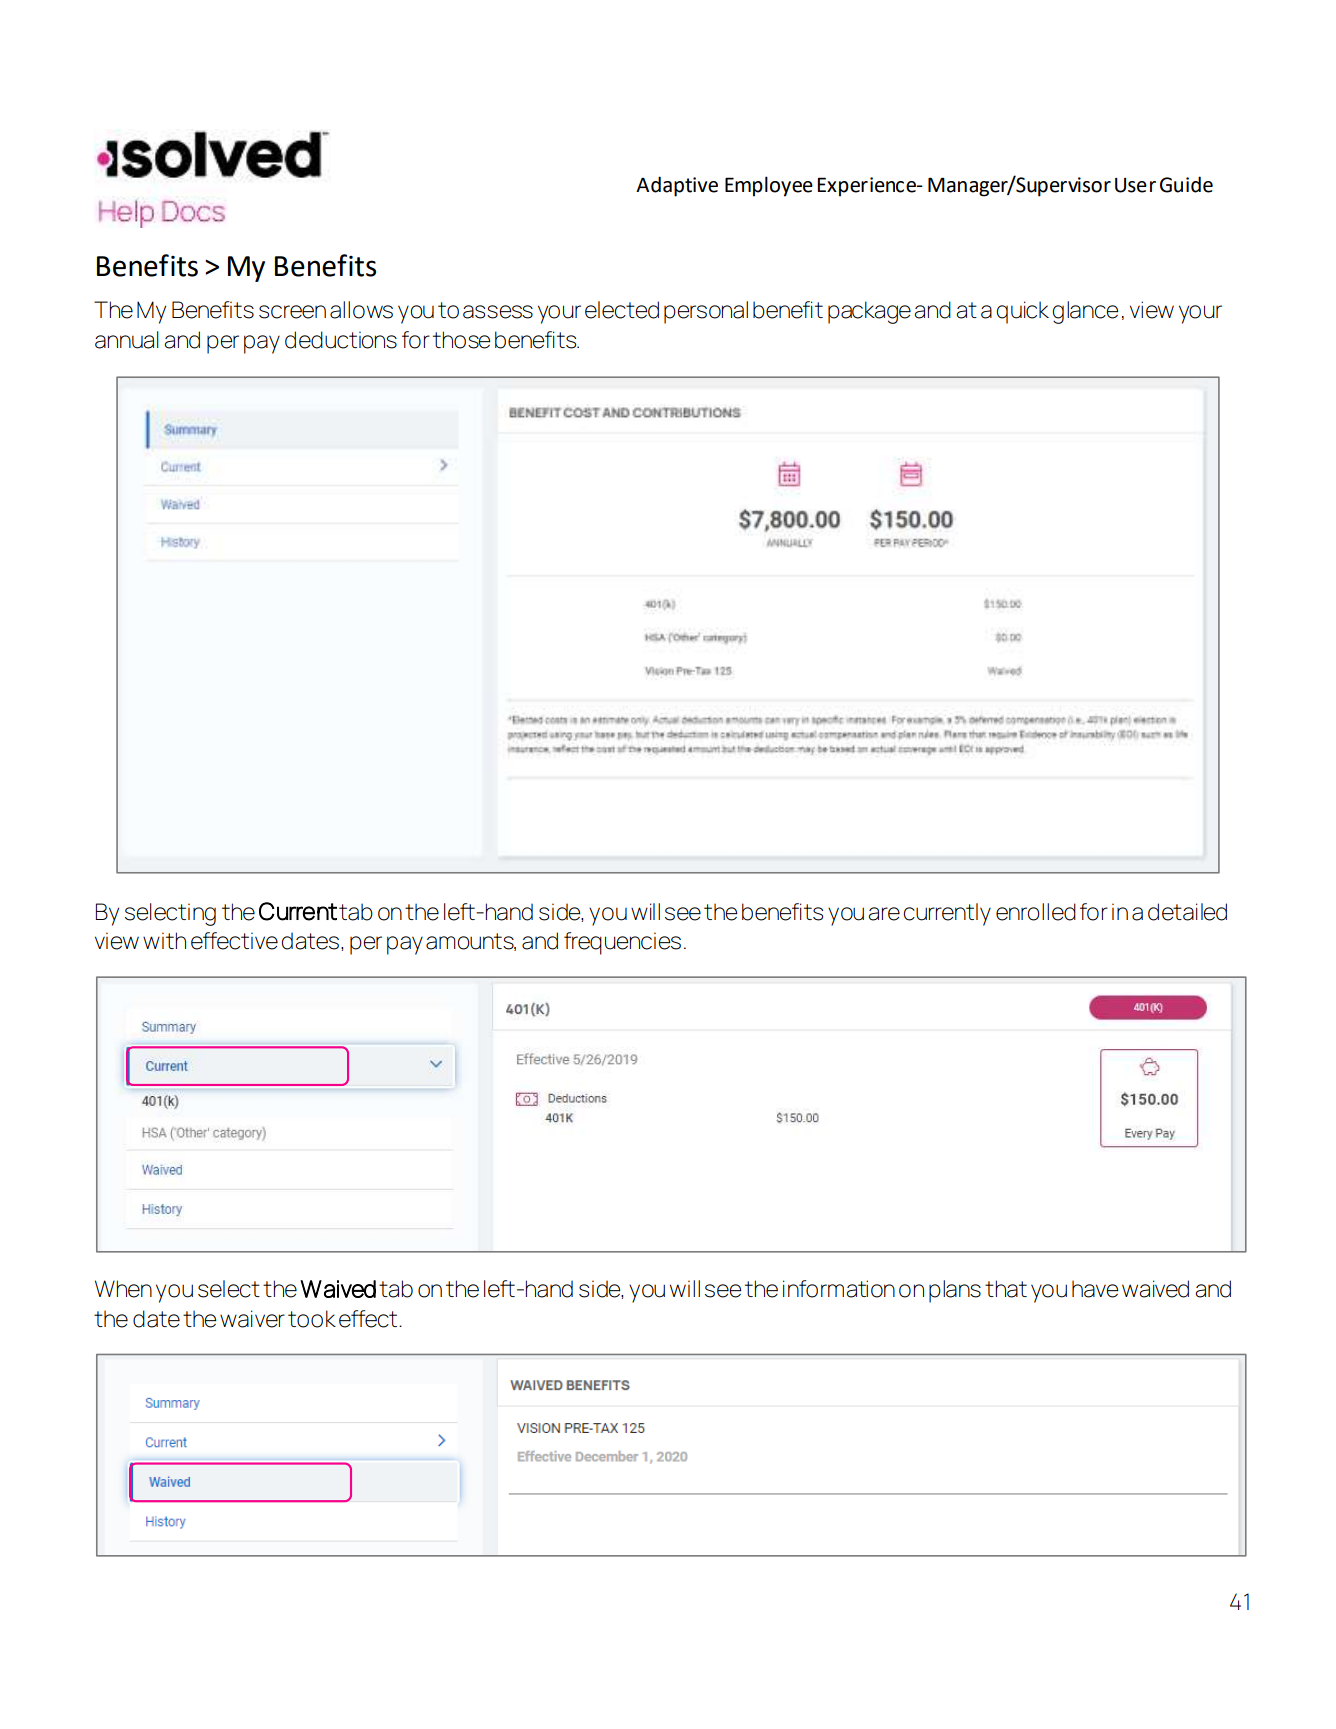 This page has width=1336, height=1729. Describe the element at coordinates (252, 1319) in the page. I see `waiver` at that location.
